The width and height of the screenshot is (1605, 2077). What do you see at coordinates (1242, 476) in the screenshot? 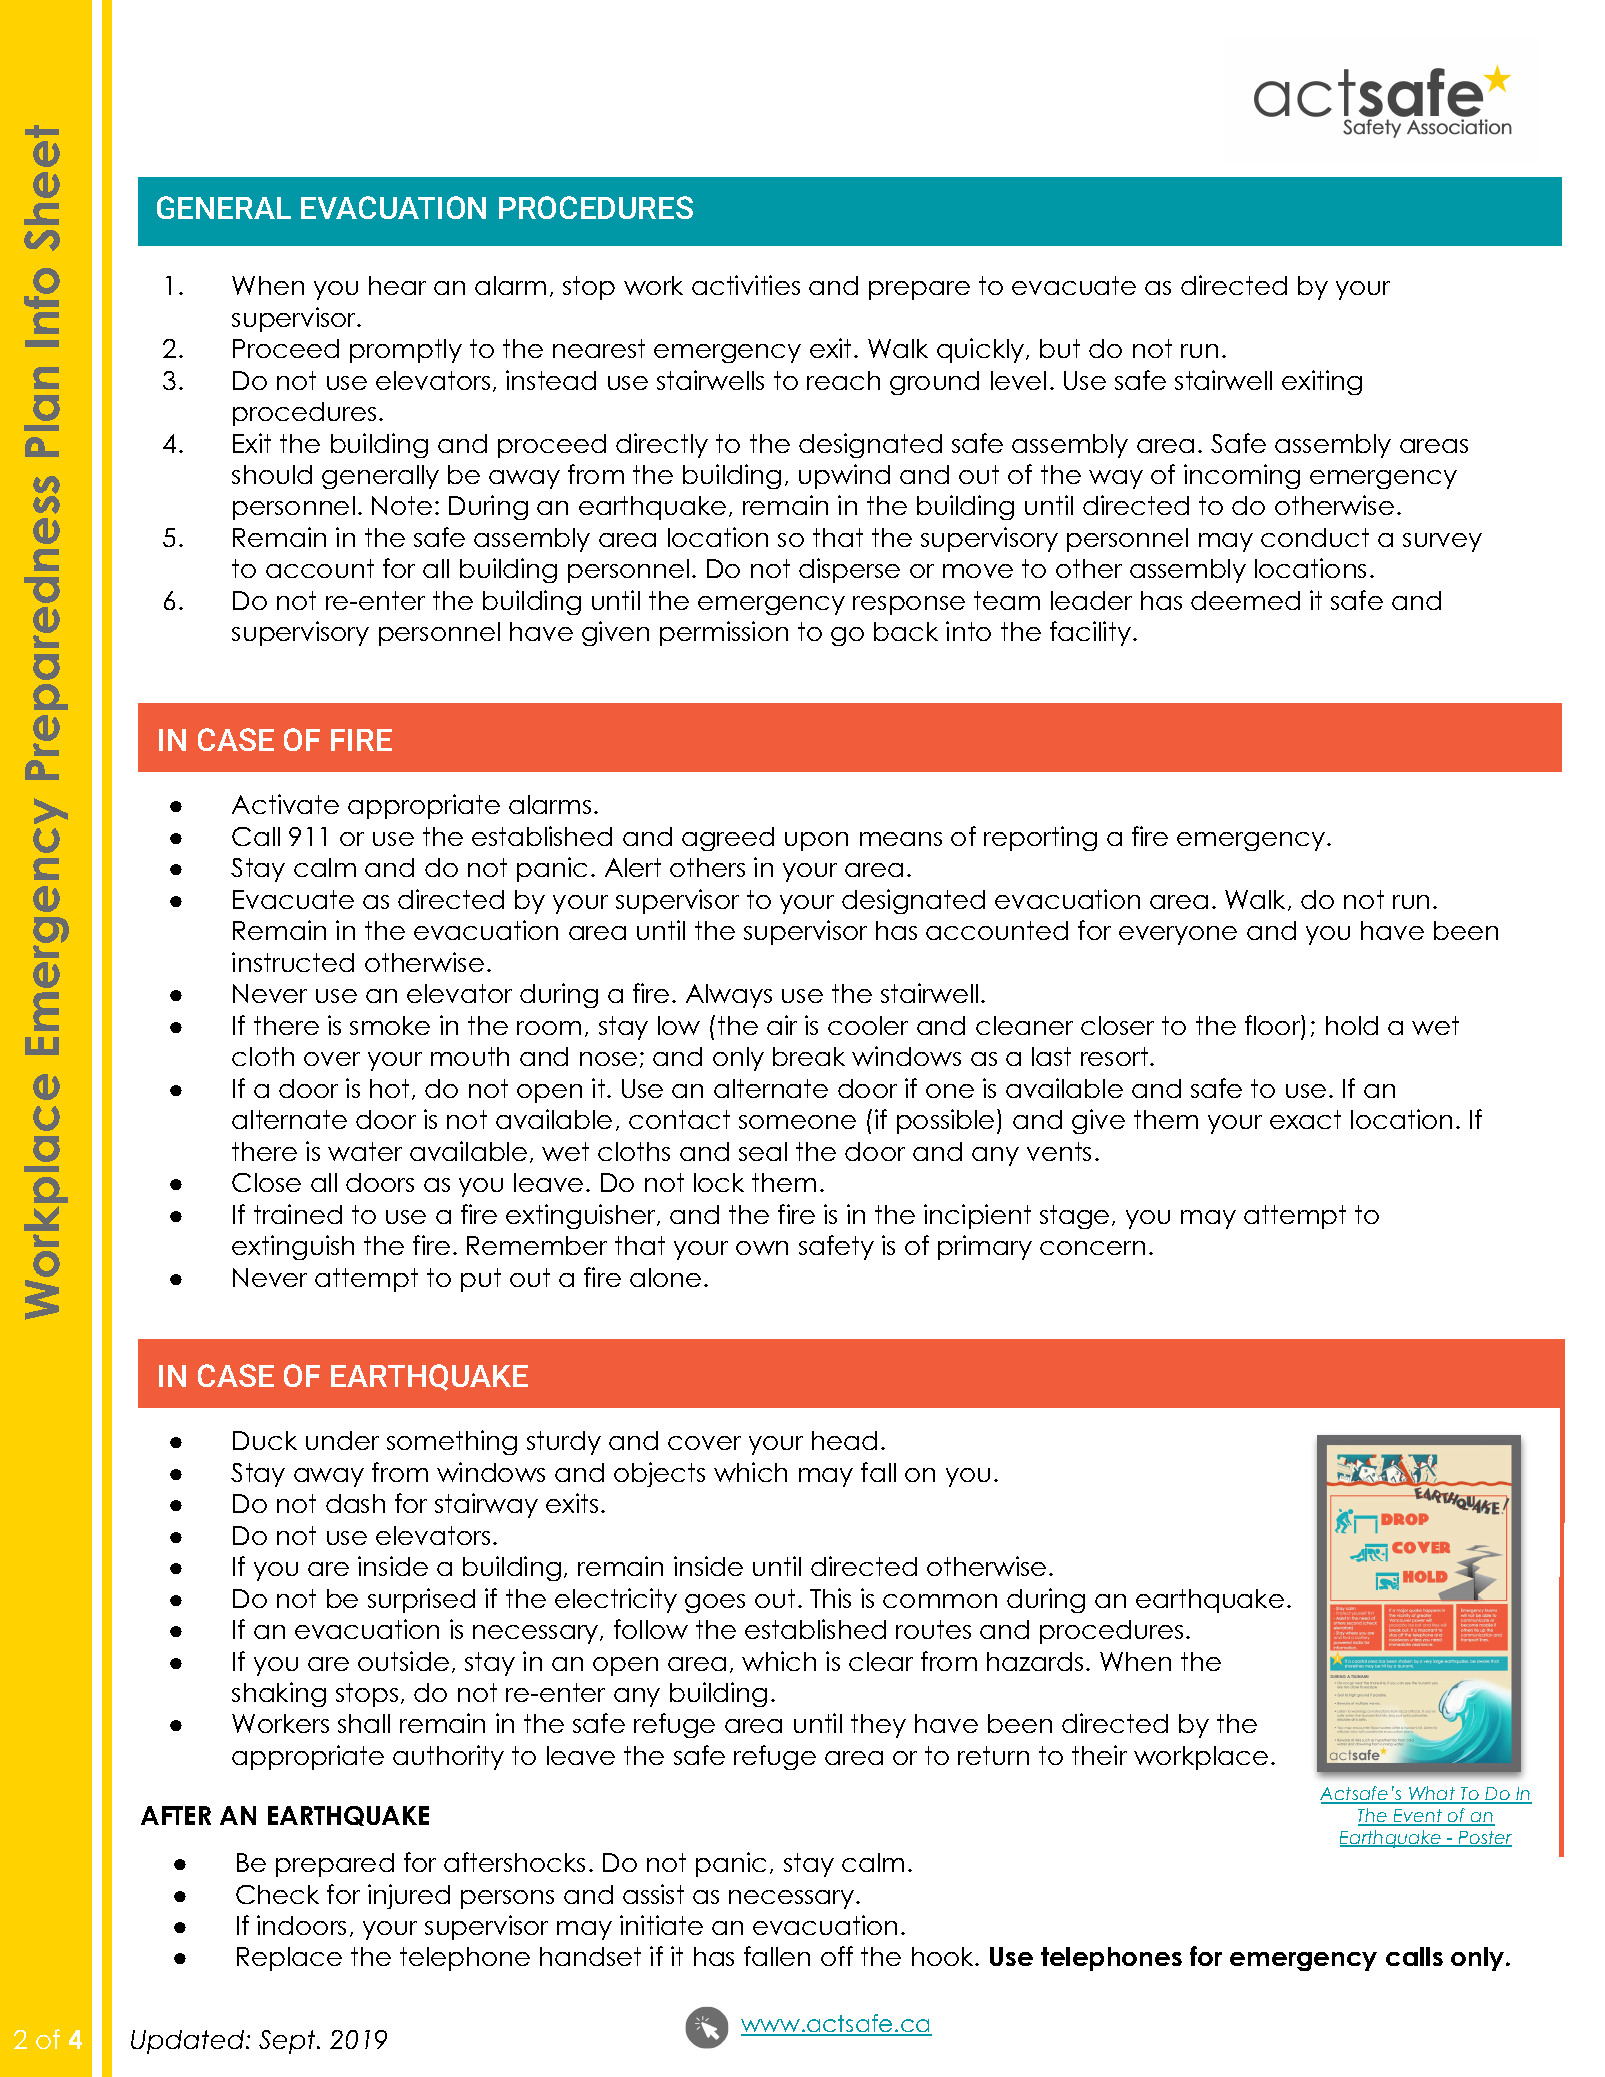
I see `incoming` at bounding box center [1242, 476].
